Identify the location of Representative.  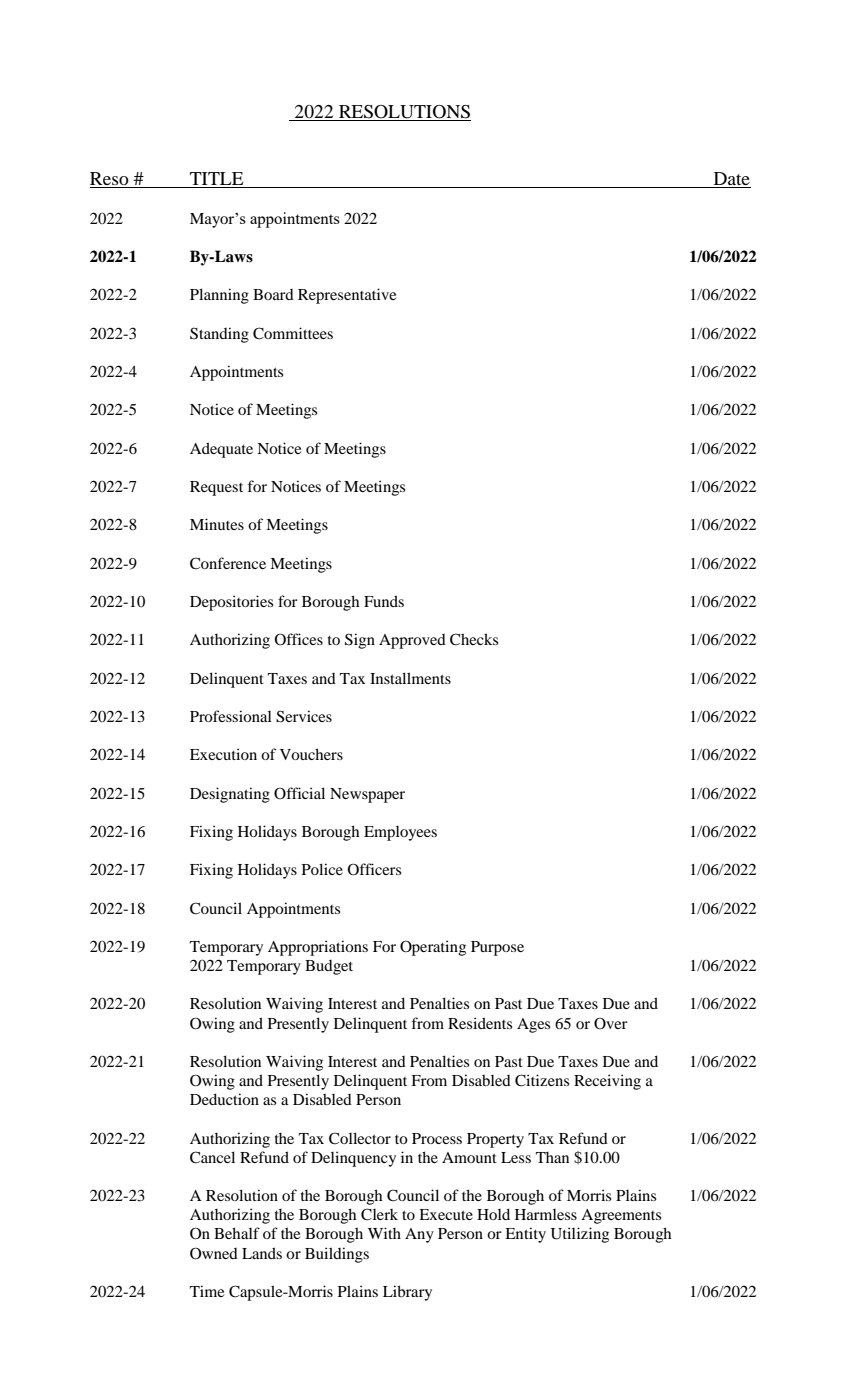
(347, 296).
